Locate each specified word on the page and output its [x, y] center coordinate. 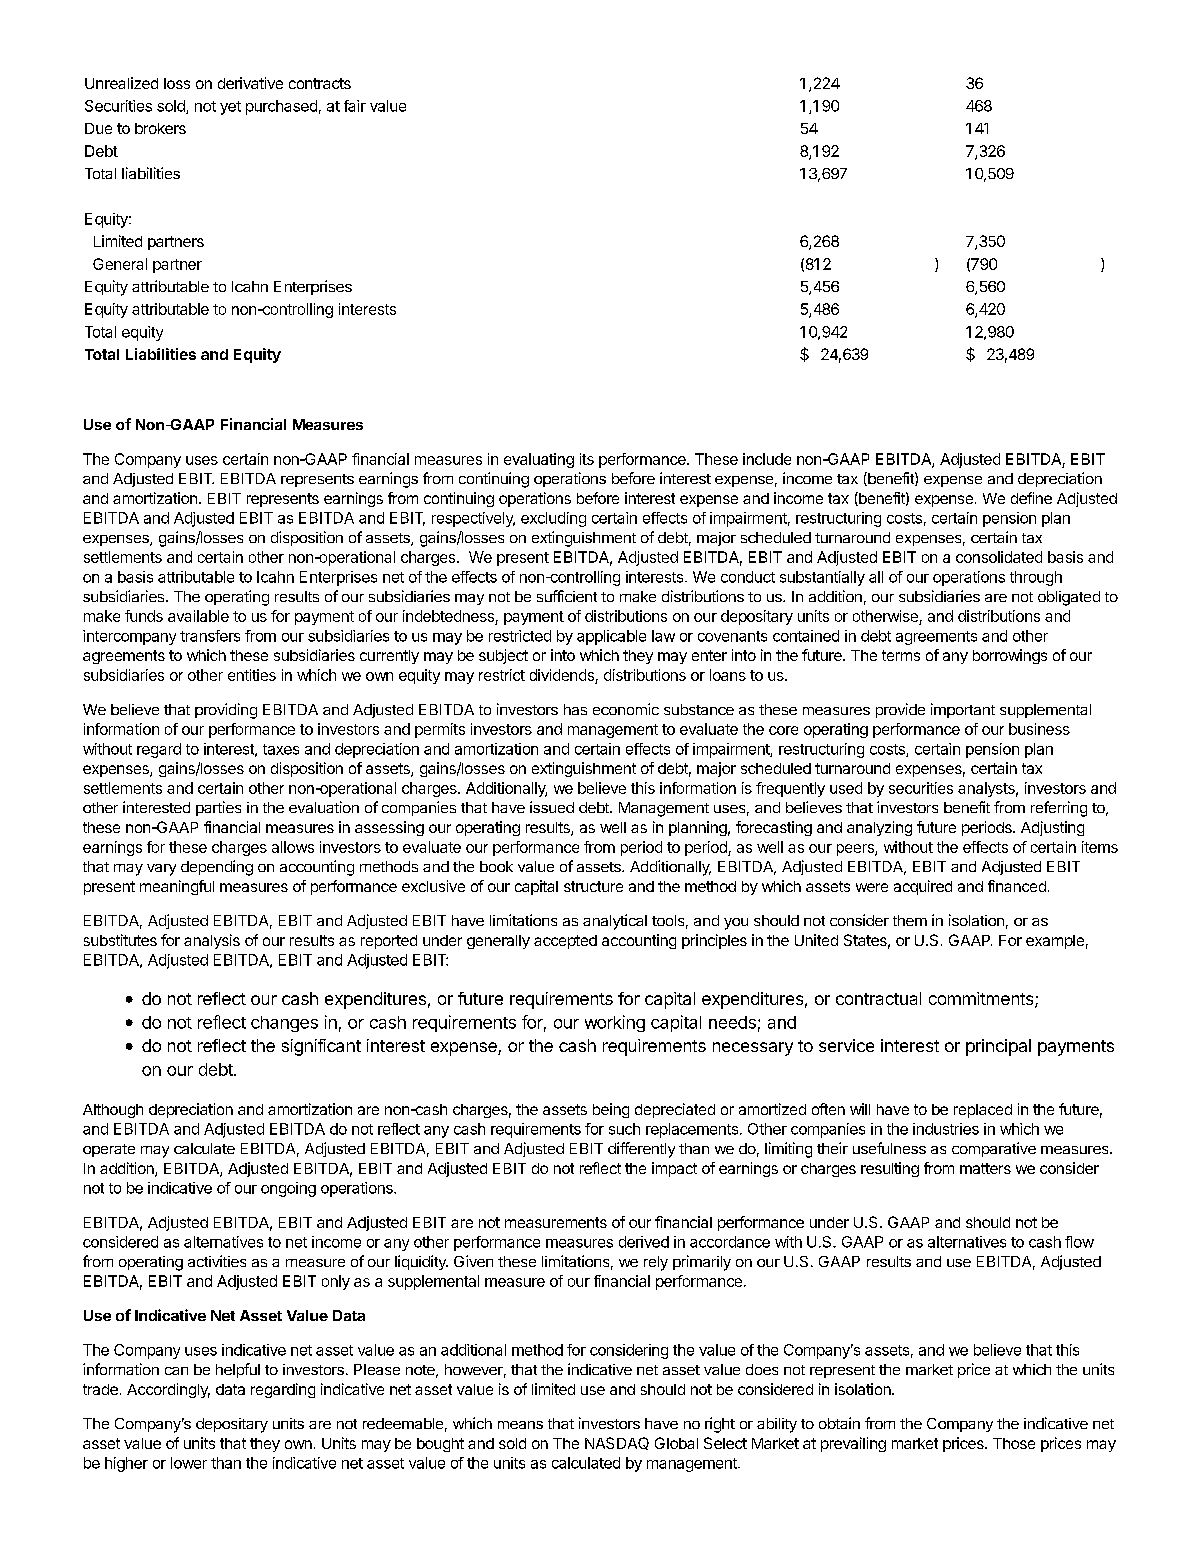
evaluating [539, 460]
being [611, 1110]
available [198, 616]
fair [355, 106]
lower [189, 1463]
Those [1014, 1443]
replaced [983, 1111]
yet [230, 108]
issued [552, 807]
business [1039, 729]
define [1031, 498]
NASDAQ [617, 1443]
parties [218, 808]
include [767, 459]
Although [113, 1111]
